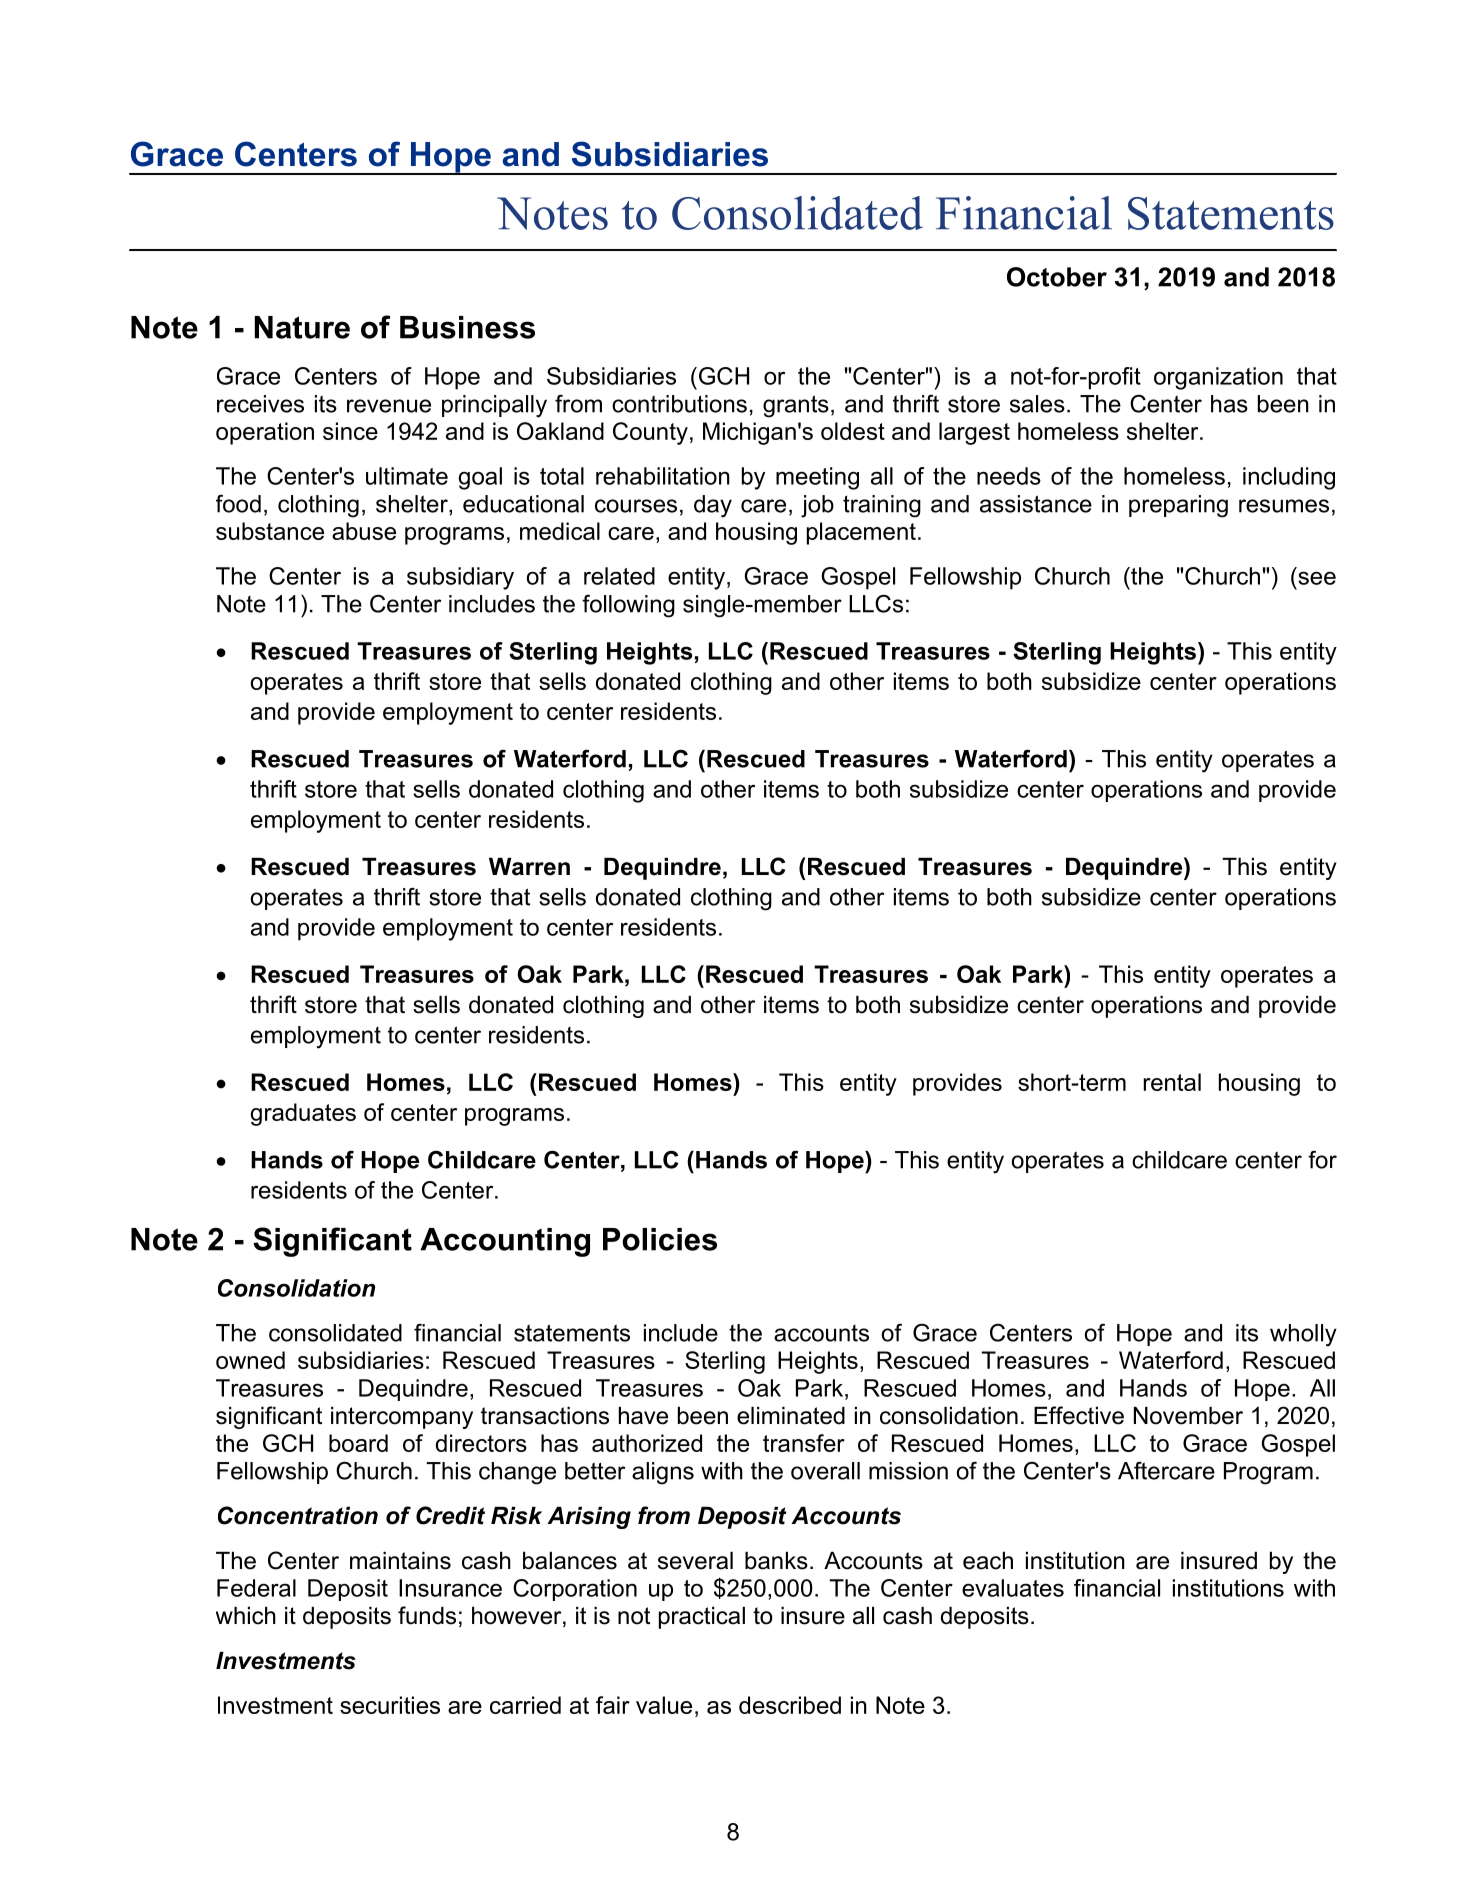 The width and height of the image is (1466, 1897). Describe the element at coordinates (1172, 1082) in the image. I see `rental` at that location.
